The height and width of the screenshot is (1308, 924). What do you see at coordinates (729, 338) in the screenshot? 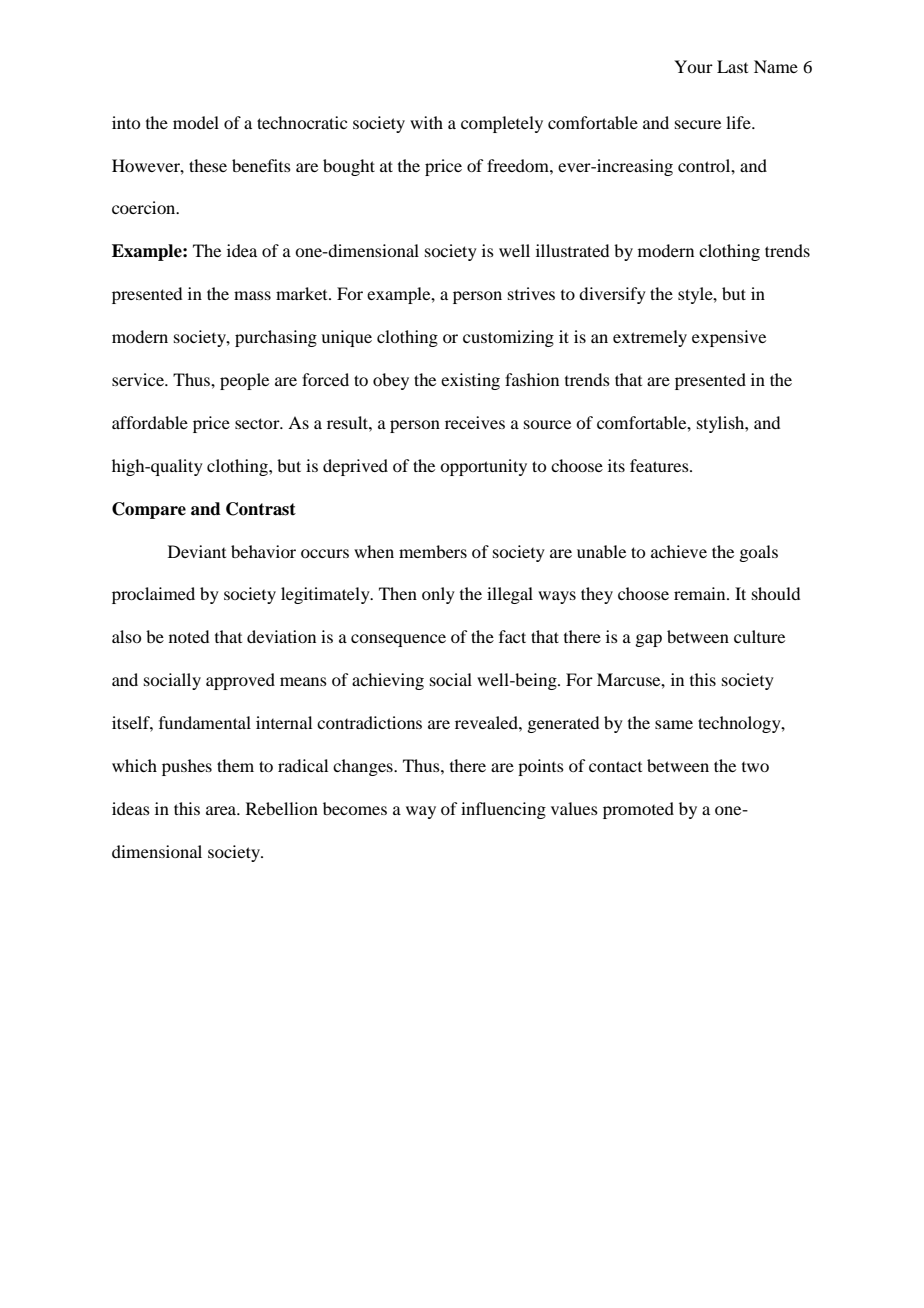
I see `expensive` at bounding box center [729, 338].
